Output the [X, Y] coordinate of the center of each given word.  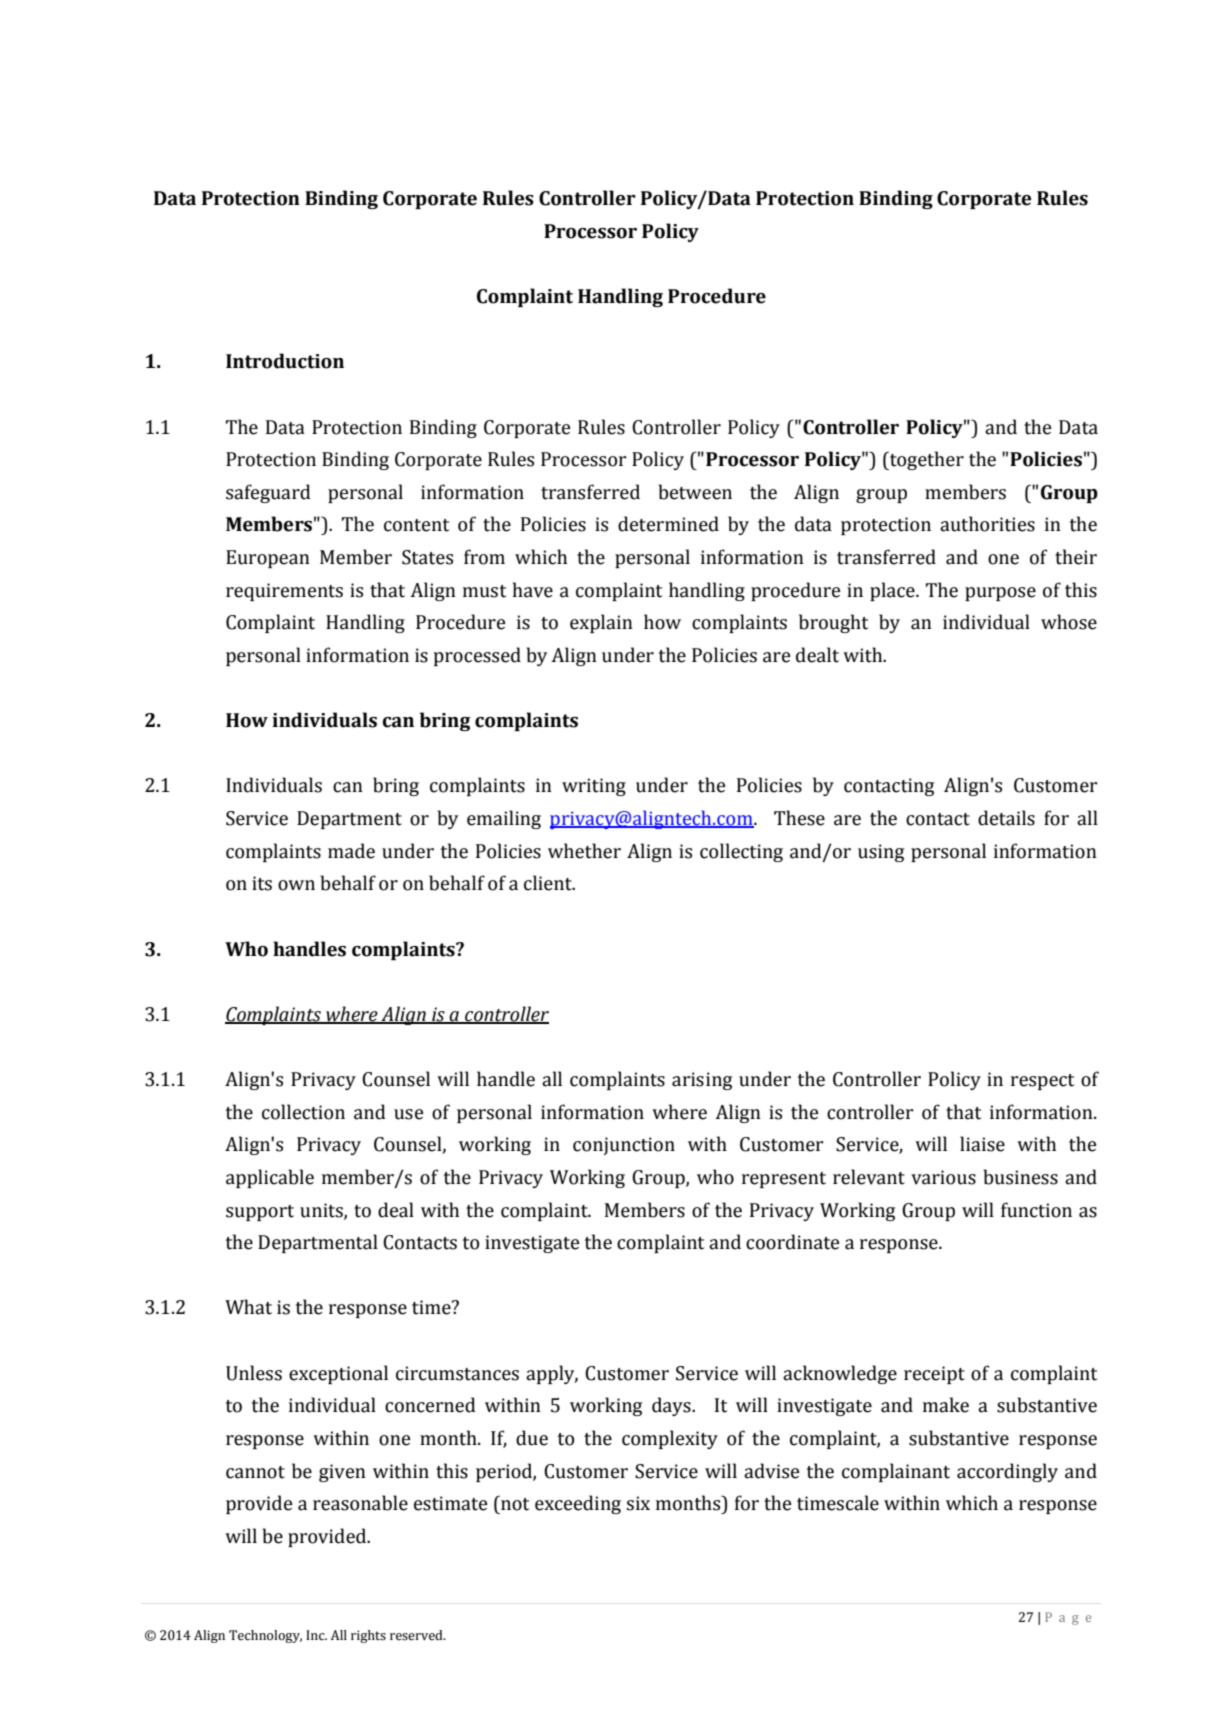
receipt [934, 1375]
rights [368, 1636]
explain [601, 623]
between [695, 492]
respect [1042, 1082]
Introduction [285, 361]
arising [702, 1081]
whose [1069, 622]
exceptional [338, 1374]
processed [477, 656]
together [926, 460]
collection [303, 1112]
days [672, 1406]
